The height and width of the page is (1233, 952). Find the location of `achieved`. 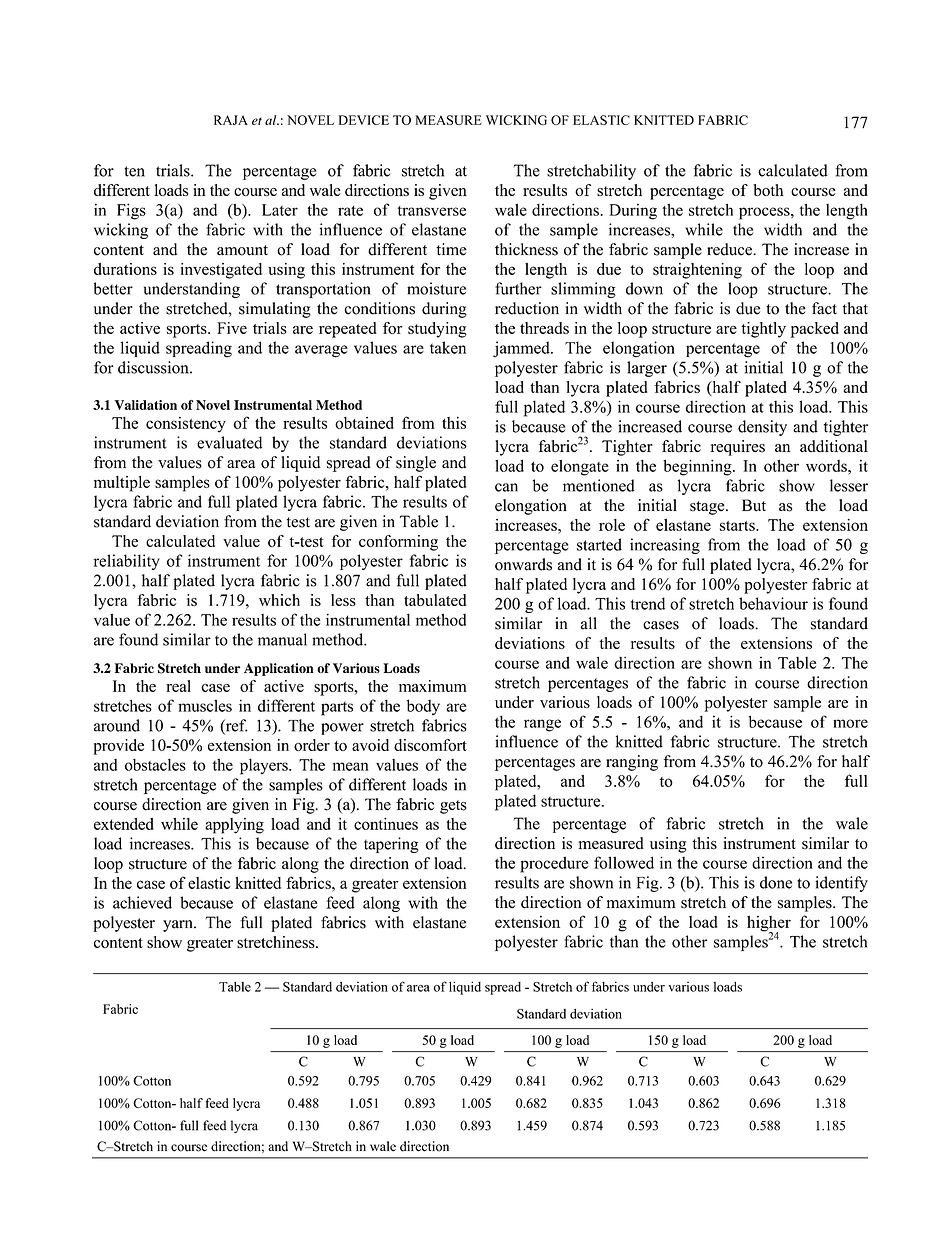

achieved is located at coordinates (142, 902).
